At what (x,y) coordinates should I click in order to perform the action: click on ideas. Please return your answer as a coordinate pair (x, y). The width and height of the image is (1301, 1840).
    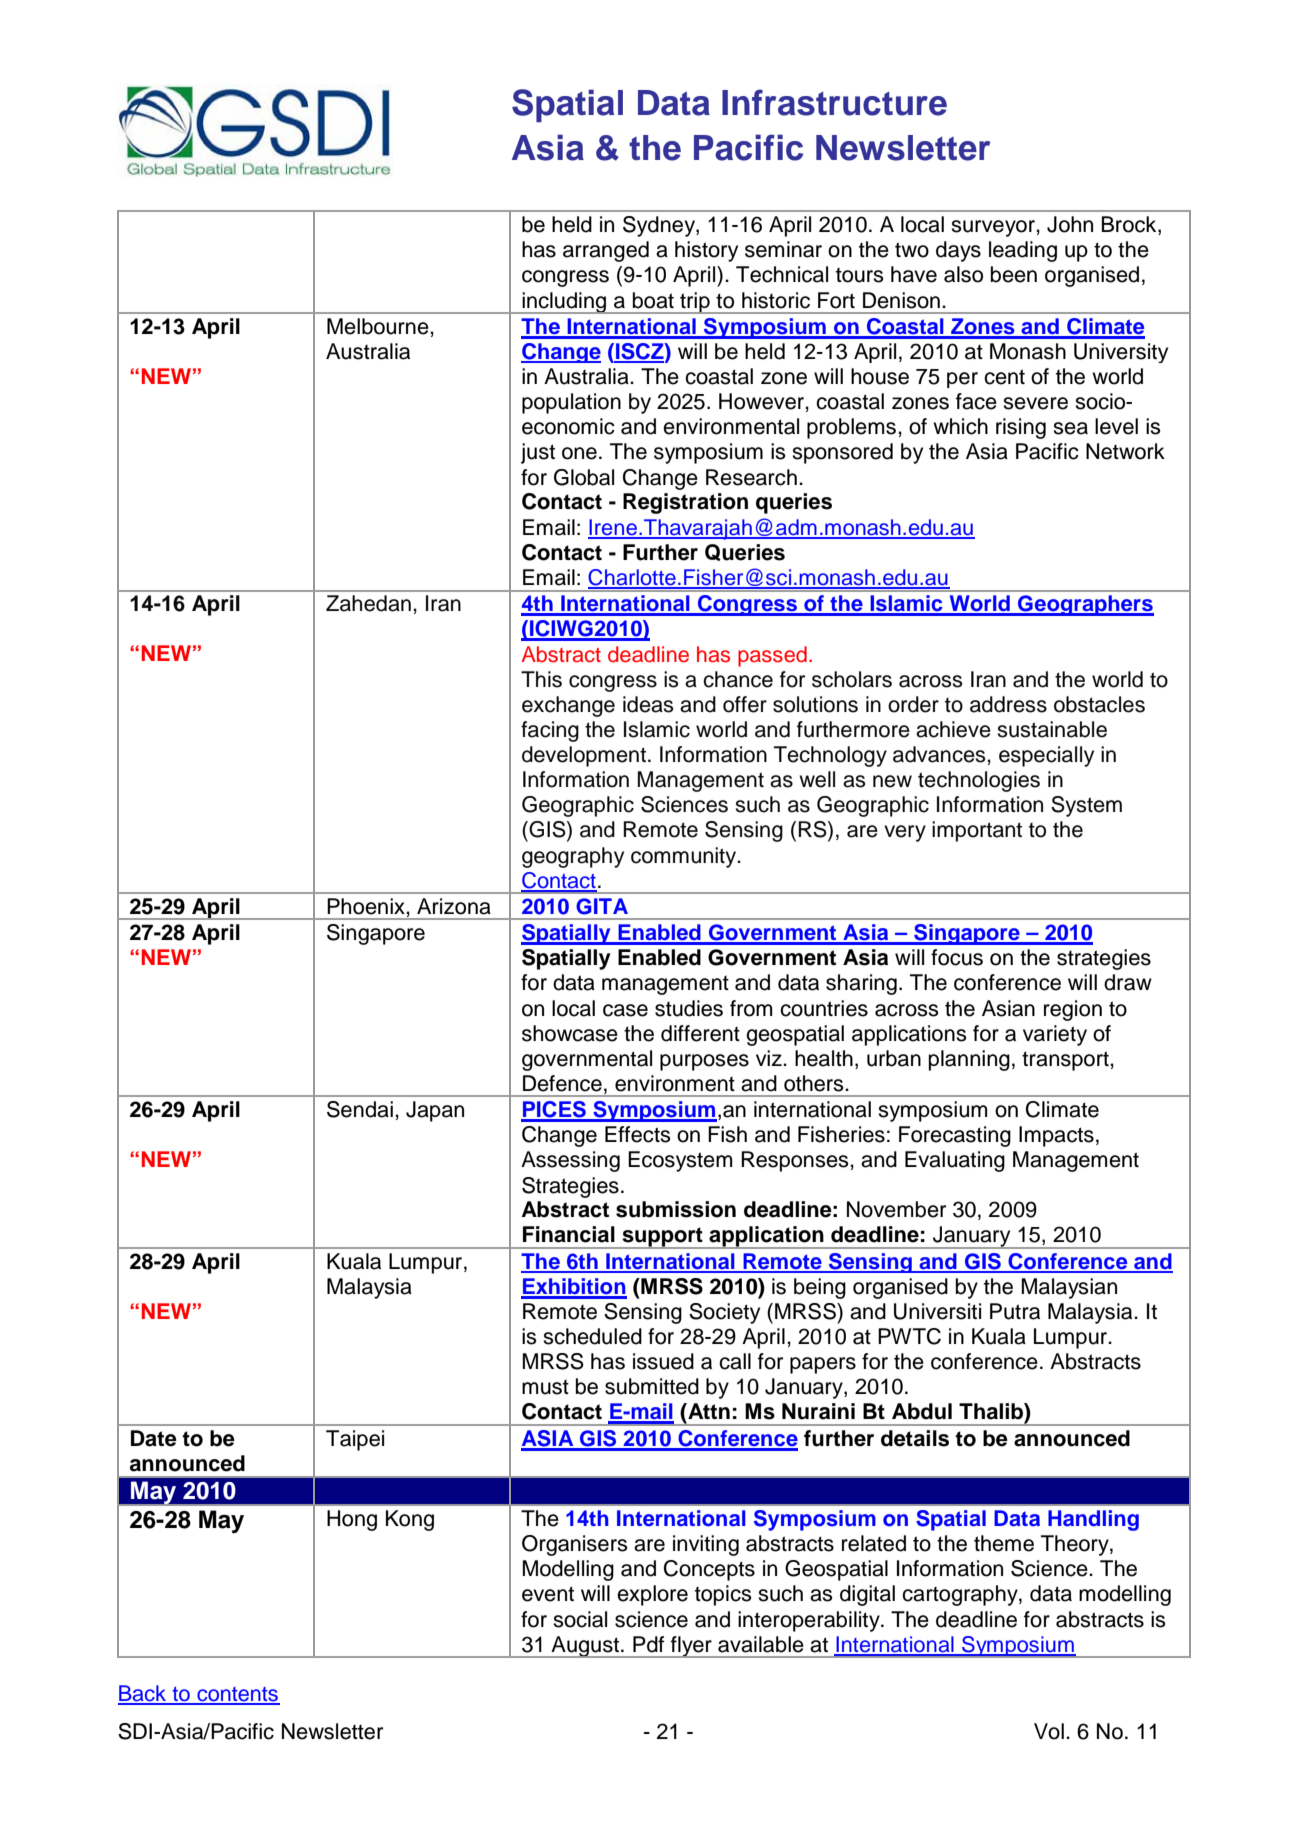
    Looking at the image, I should click on (648, 704).
